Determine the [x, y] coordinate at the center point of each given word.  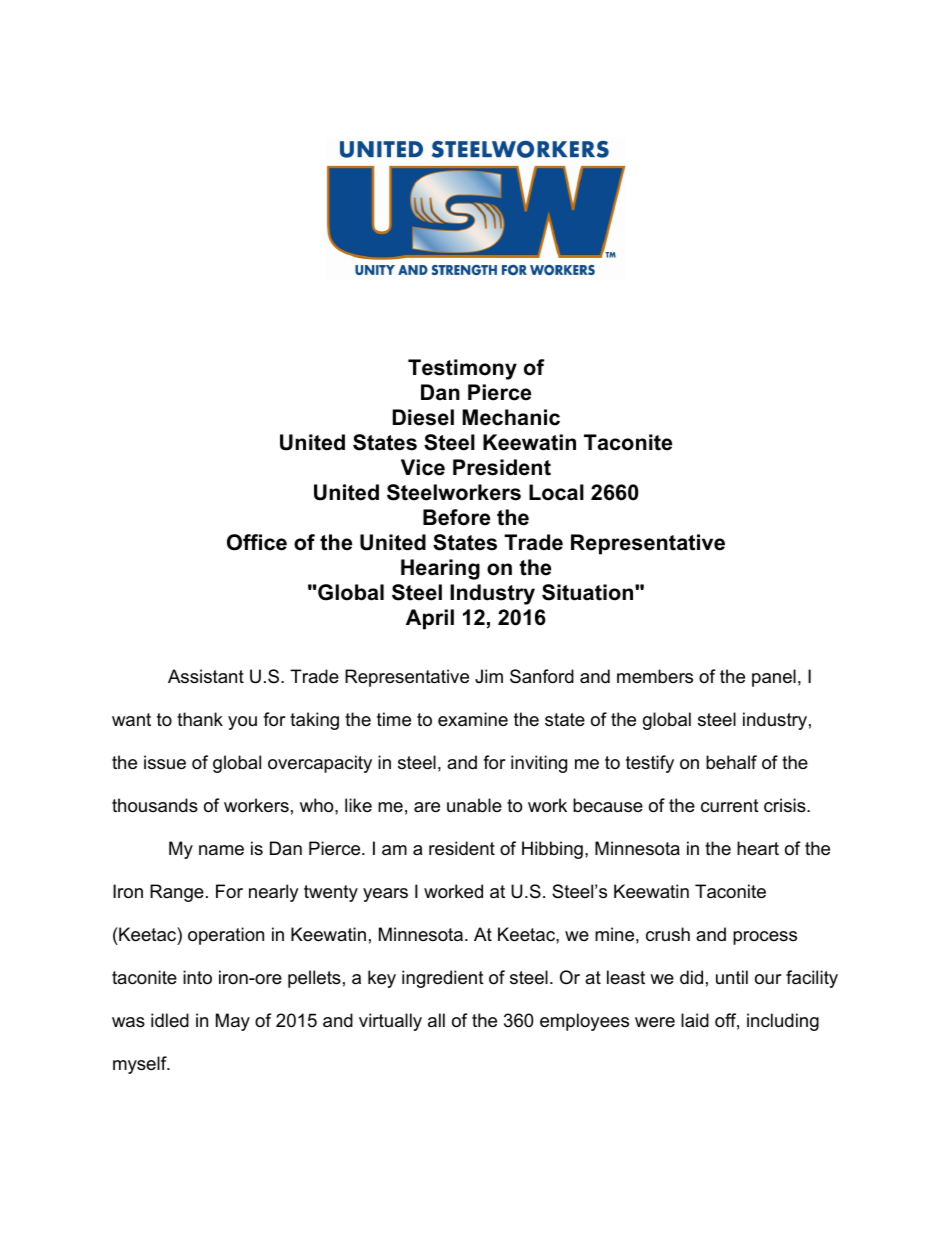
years [385, 895]
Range [177, 893]
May [233, 1022]
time [394, 719]
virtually [390, 1022]
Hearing [440, 569]
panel [774, 678]
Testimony [462, 369]
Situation [589, 592]
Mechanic [511, 417]
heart [758, 848]
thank [200, 719]
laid [695, 1020]
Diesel [423, 417]
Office [257, 542]
